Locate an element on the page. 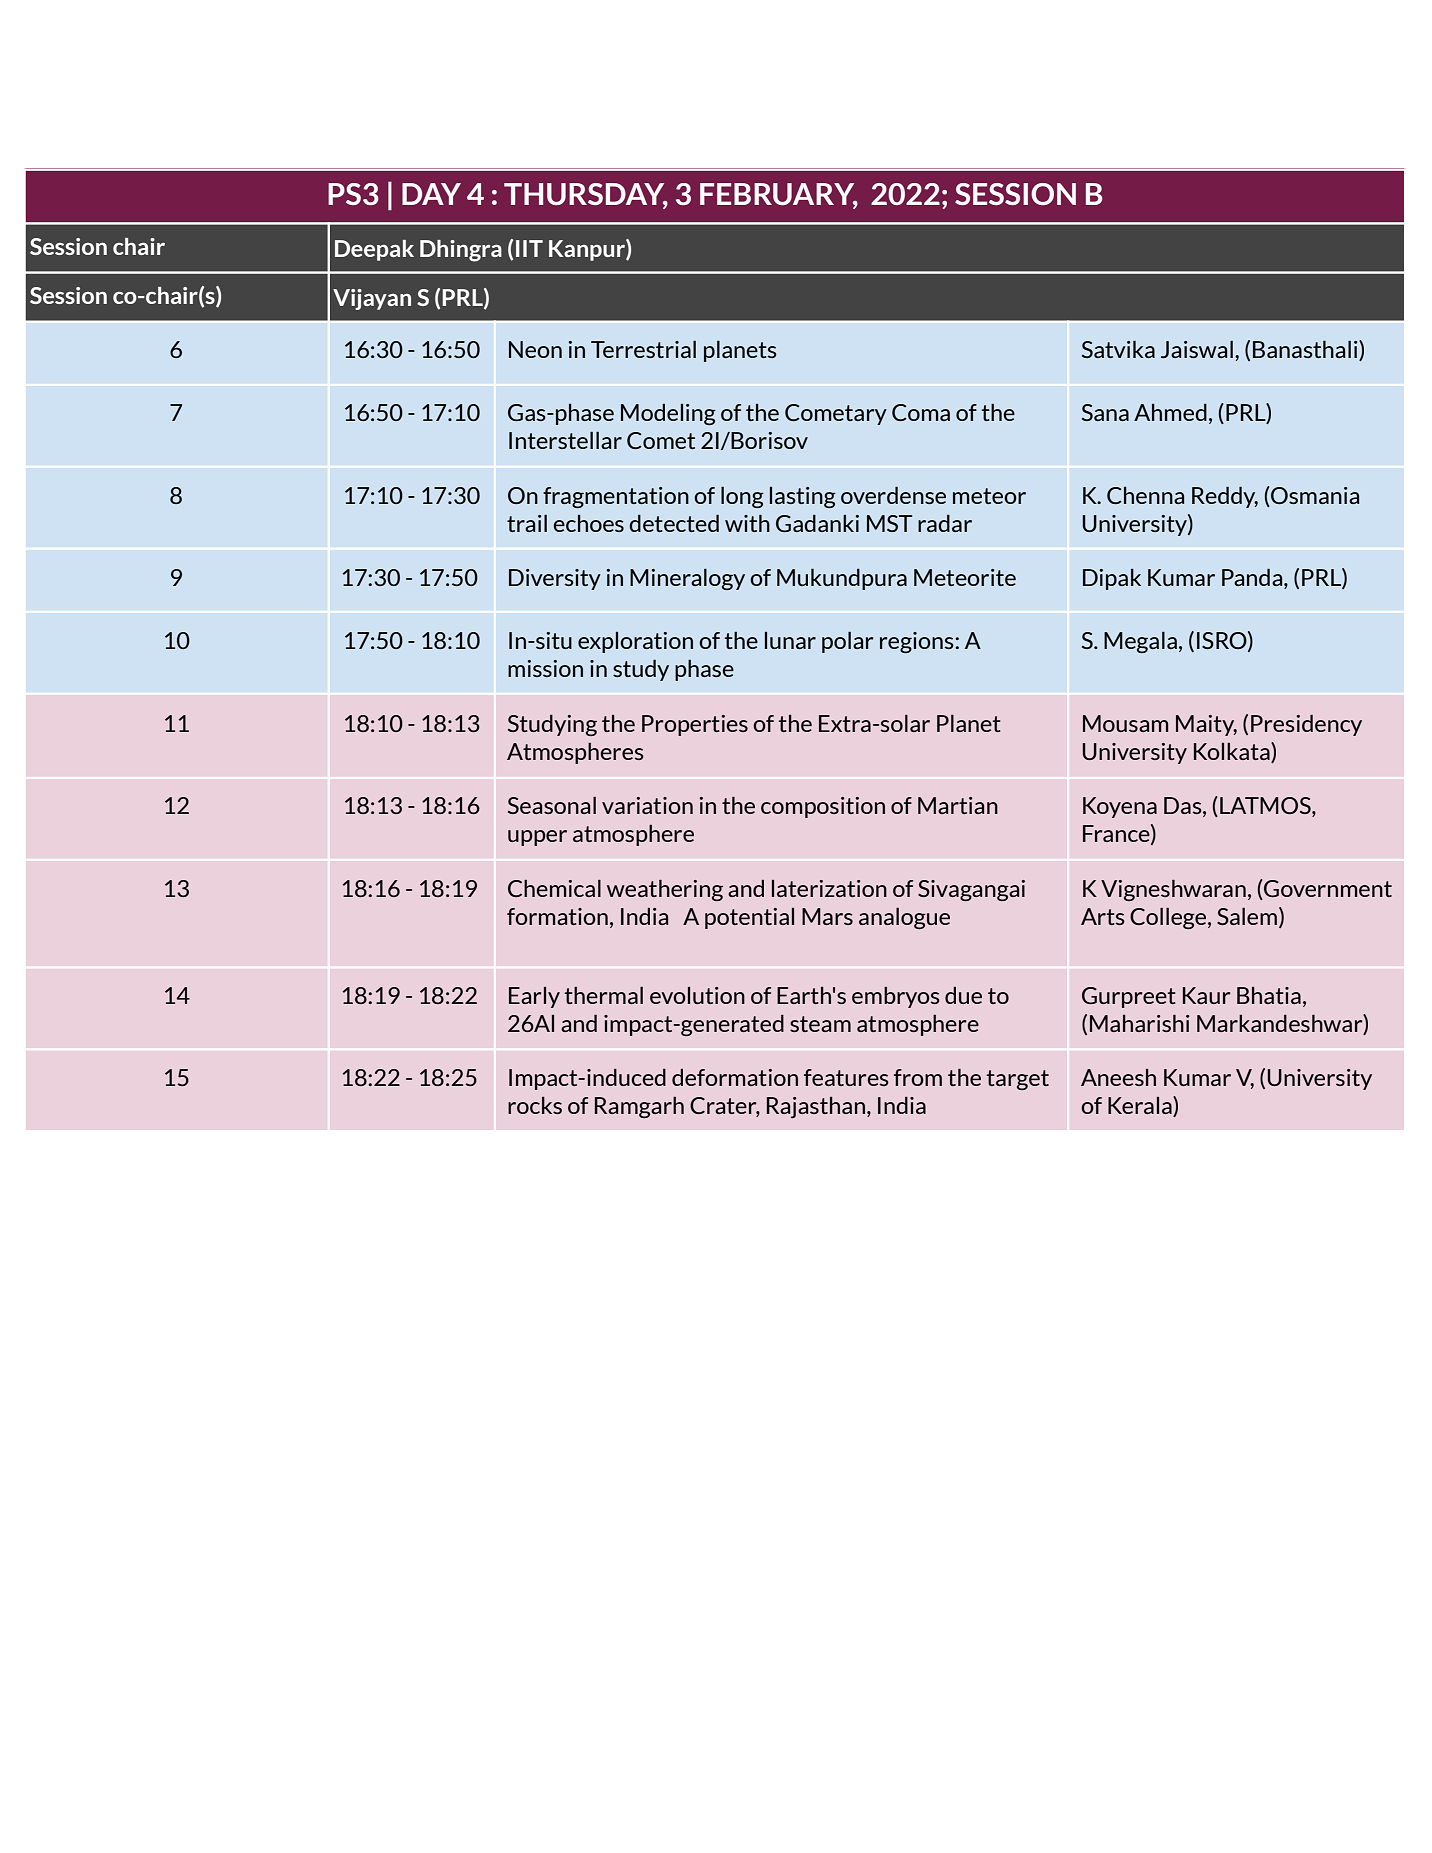 This image has width=1432, height=1853. Terrestrial is located at coordinates (643, 349).
